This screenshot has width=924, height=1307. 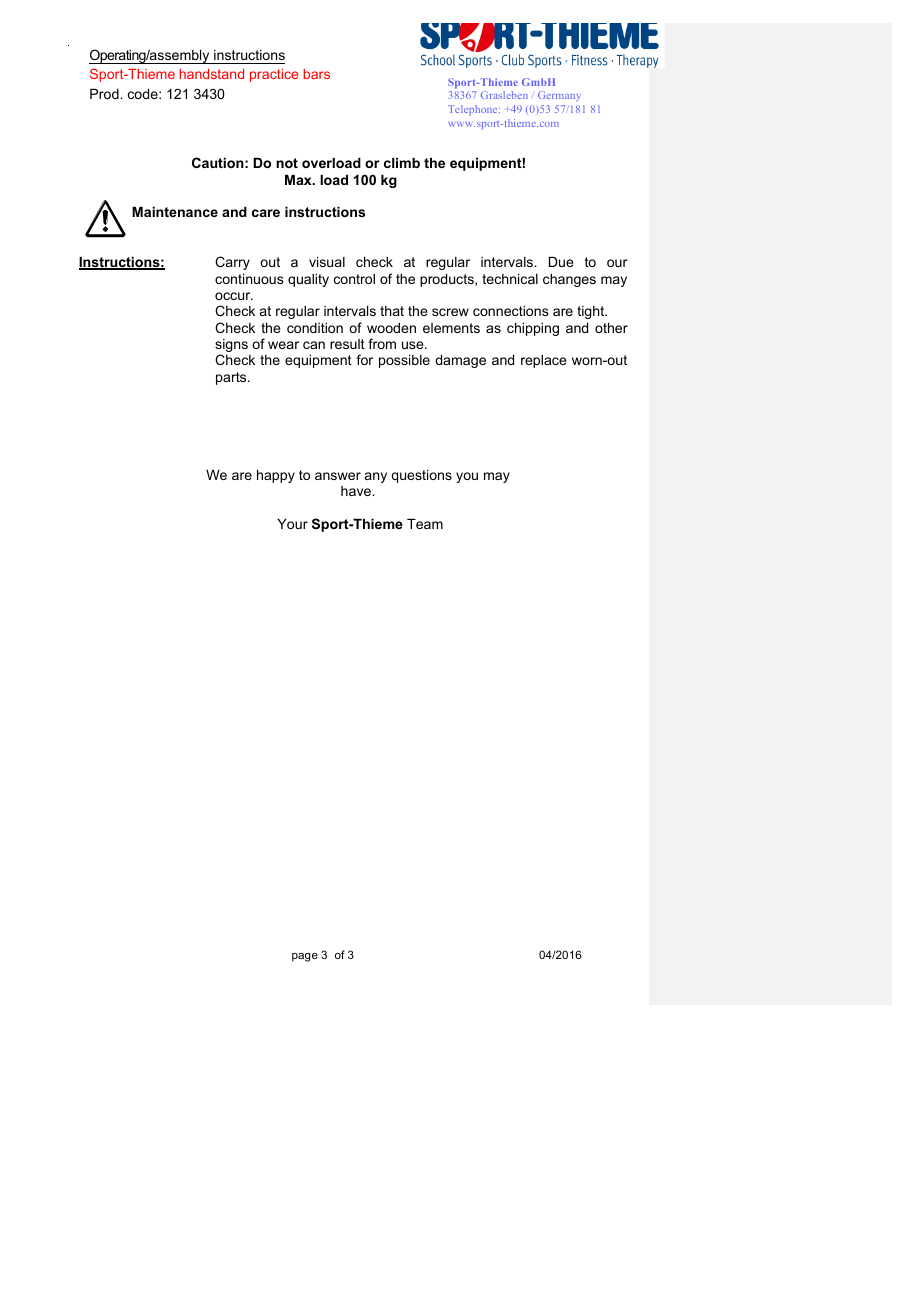 I want to click on replace, so click(x=544, y=361).
